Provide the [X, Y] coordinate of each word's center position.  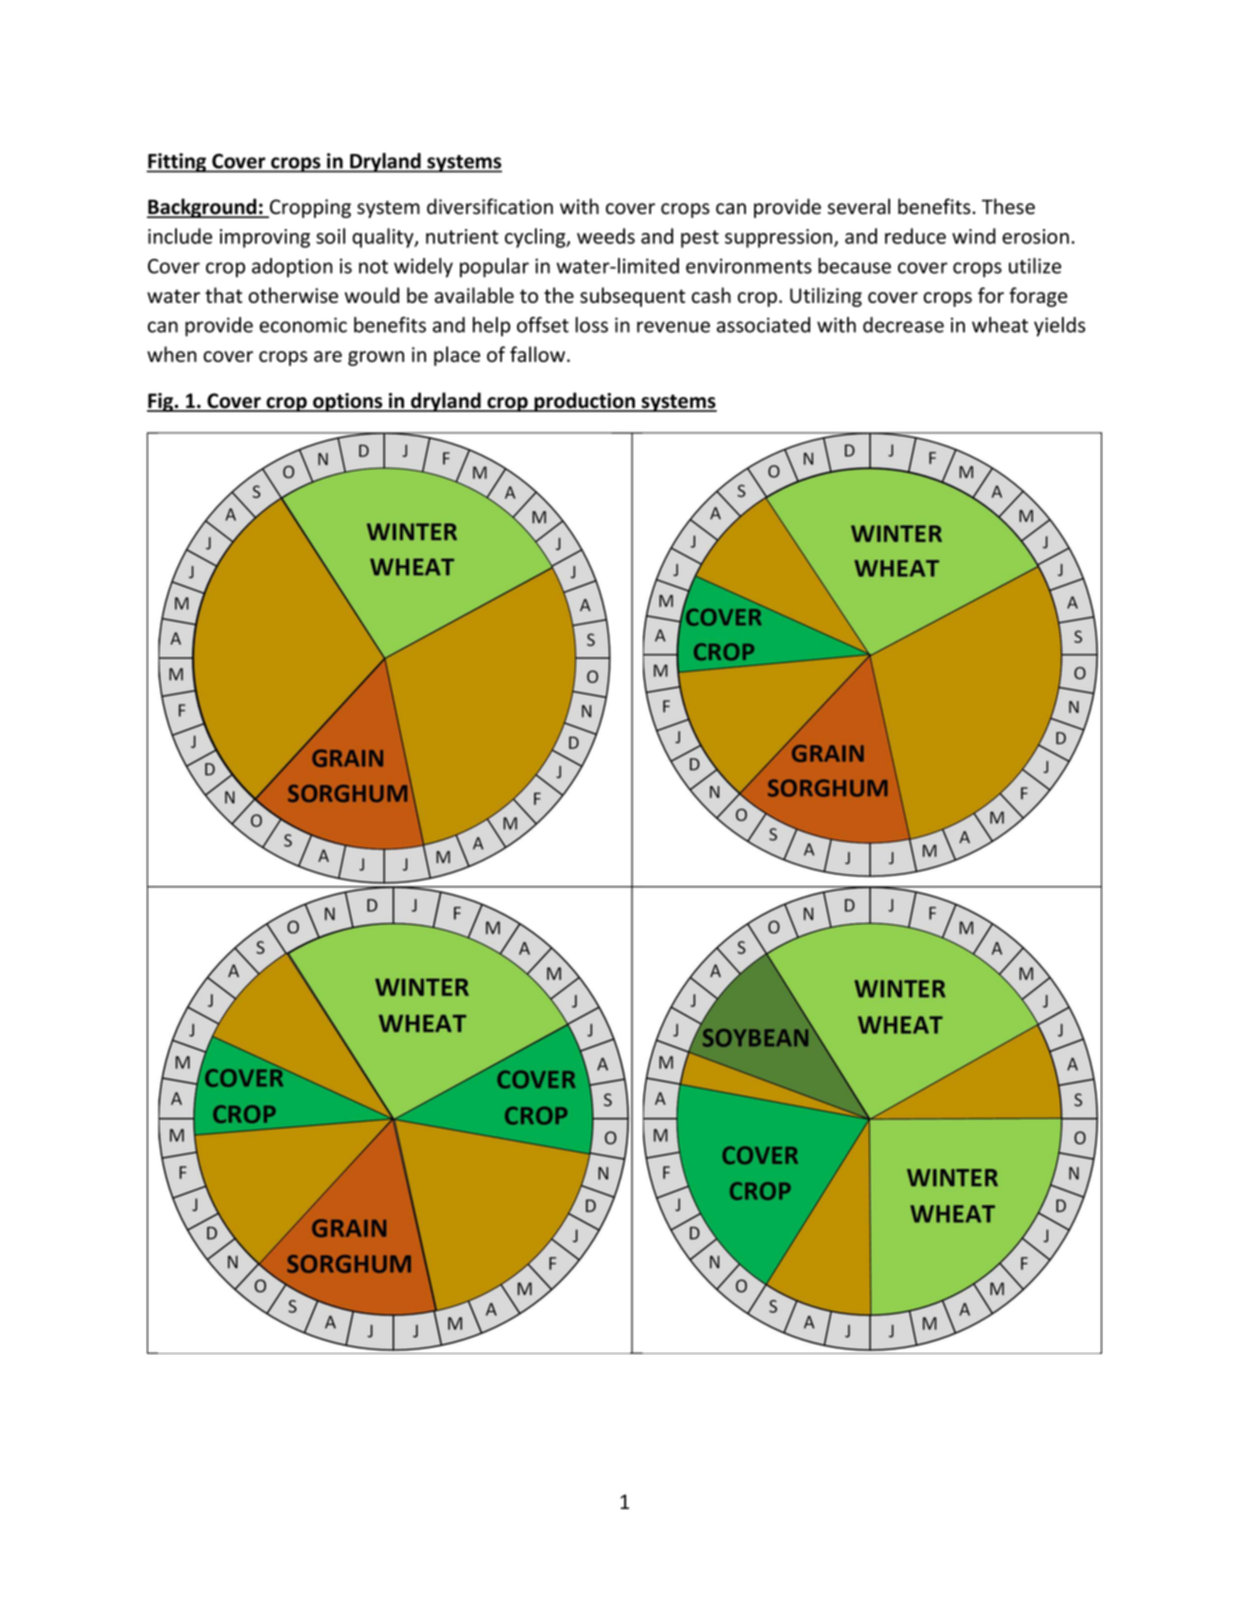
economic [303, 325]
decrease [903, 325]
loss [591, 325]
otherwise [293, 295]
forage [1038, 297]
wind [974, 236]
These [1008, 206]
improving [265, 238]
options [348, 402]
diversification [490, 206]
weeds [606, 236]
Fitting [177, 163]
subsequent [632, 297]
